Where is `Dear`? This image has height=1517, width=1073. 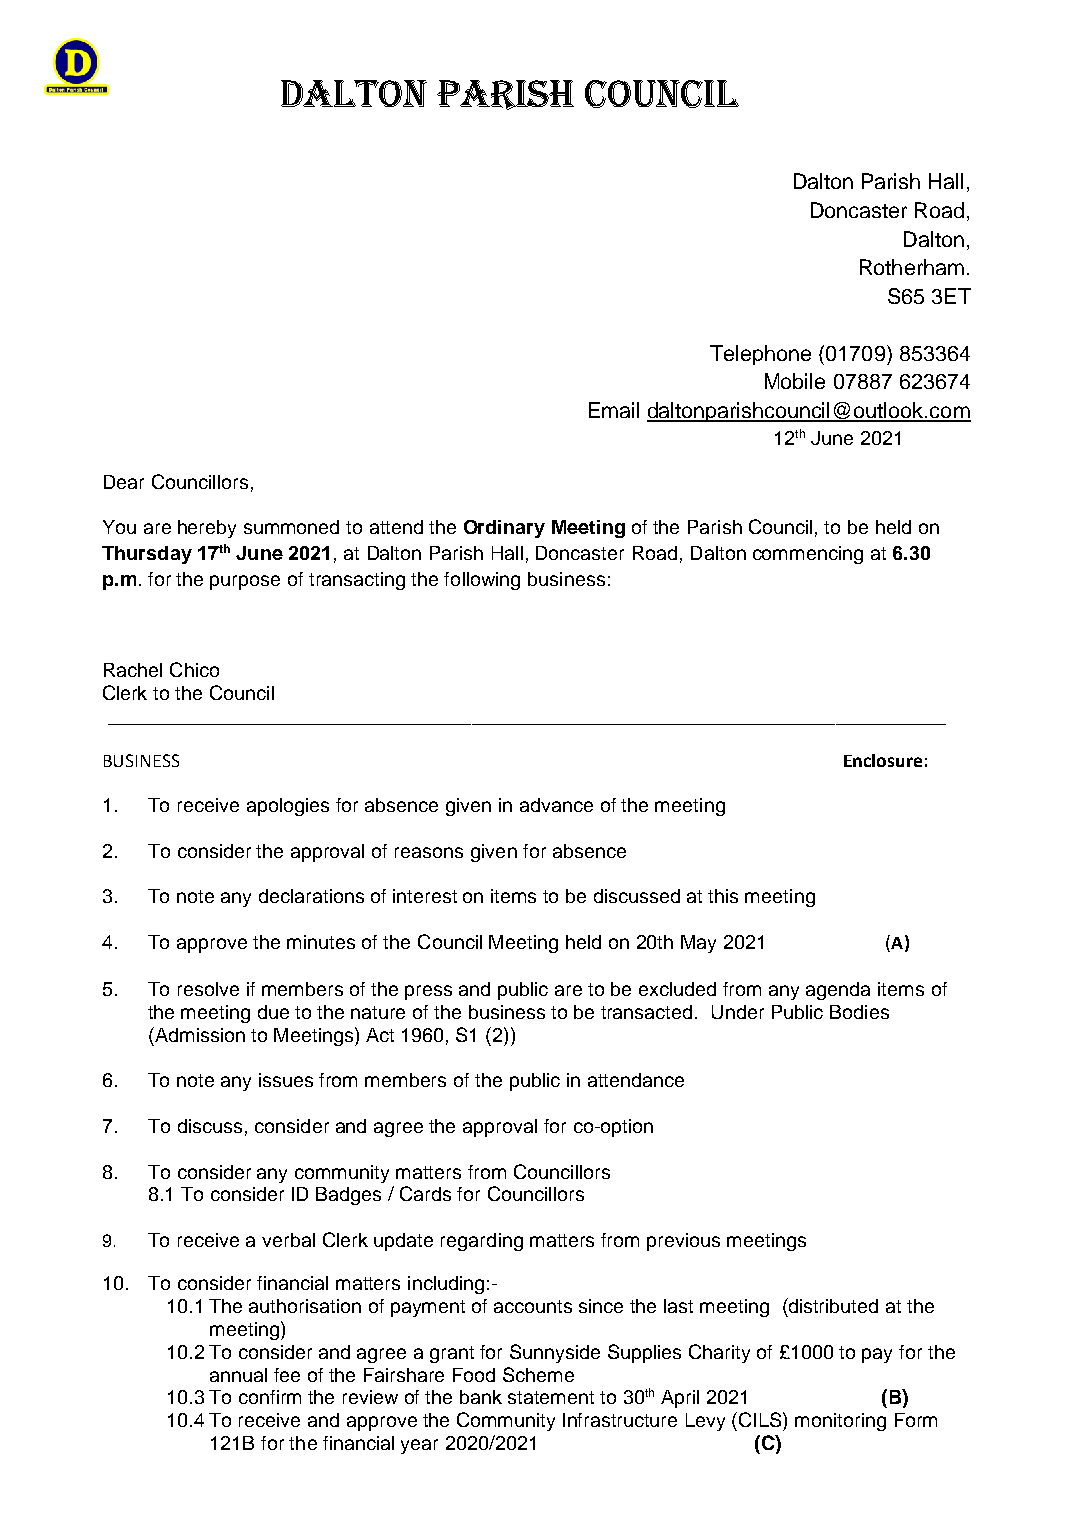 Dear is located at coordinates (124, 482).
